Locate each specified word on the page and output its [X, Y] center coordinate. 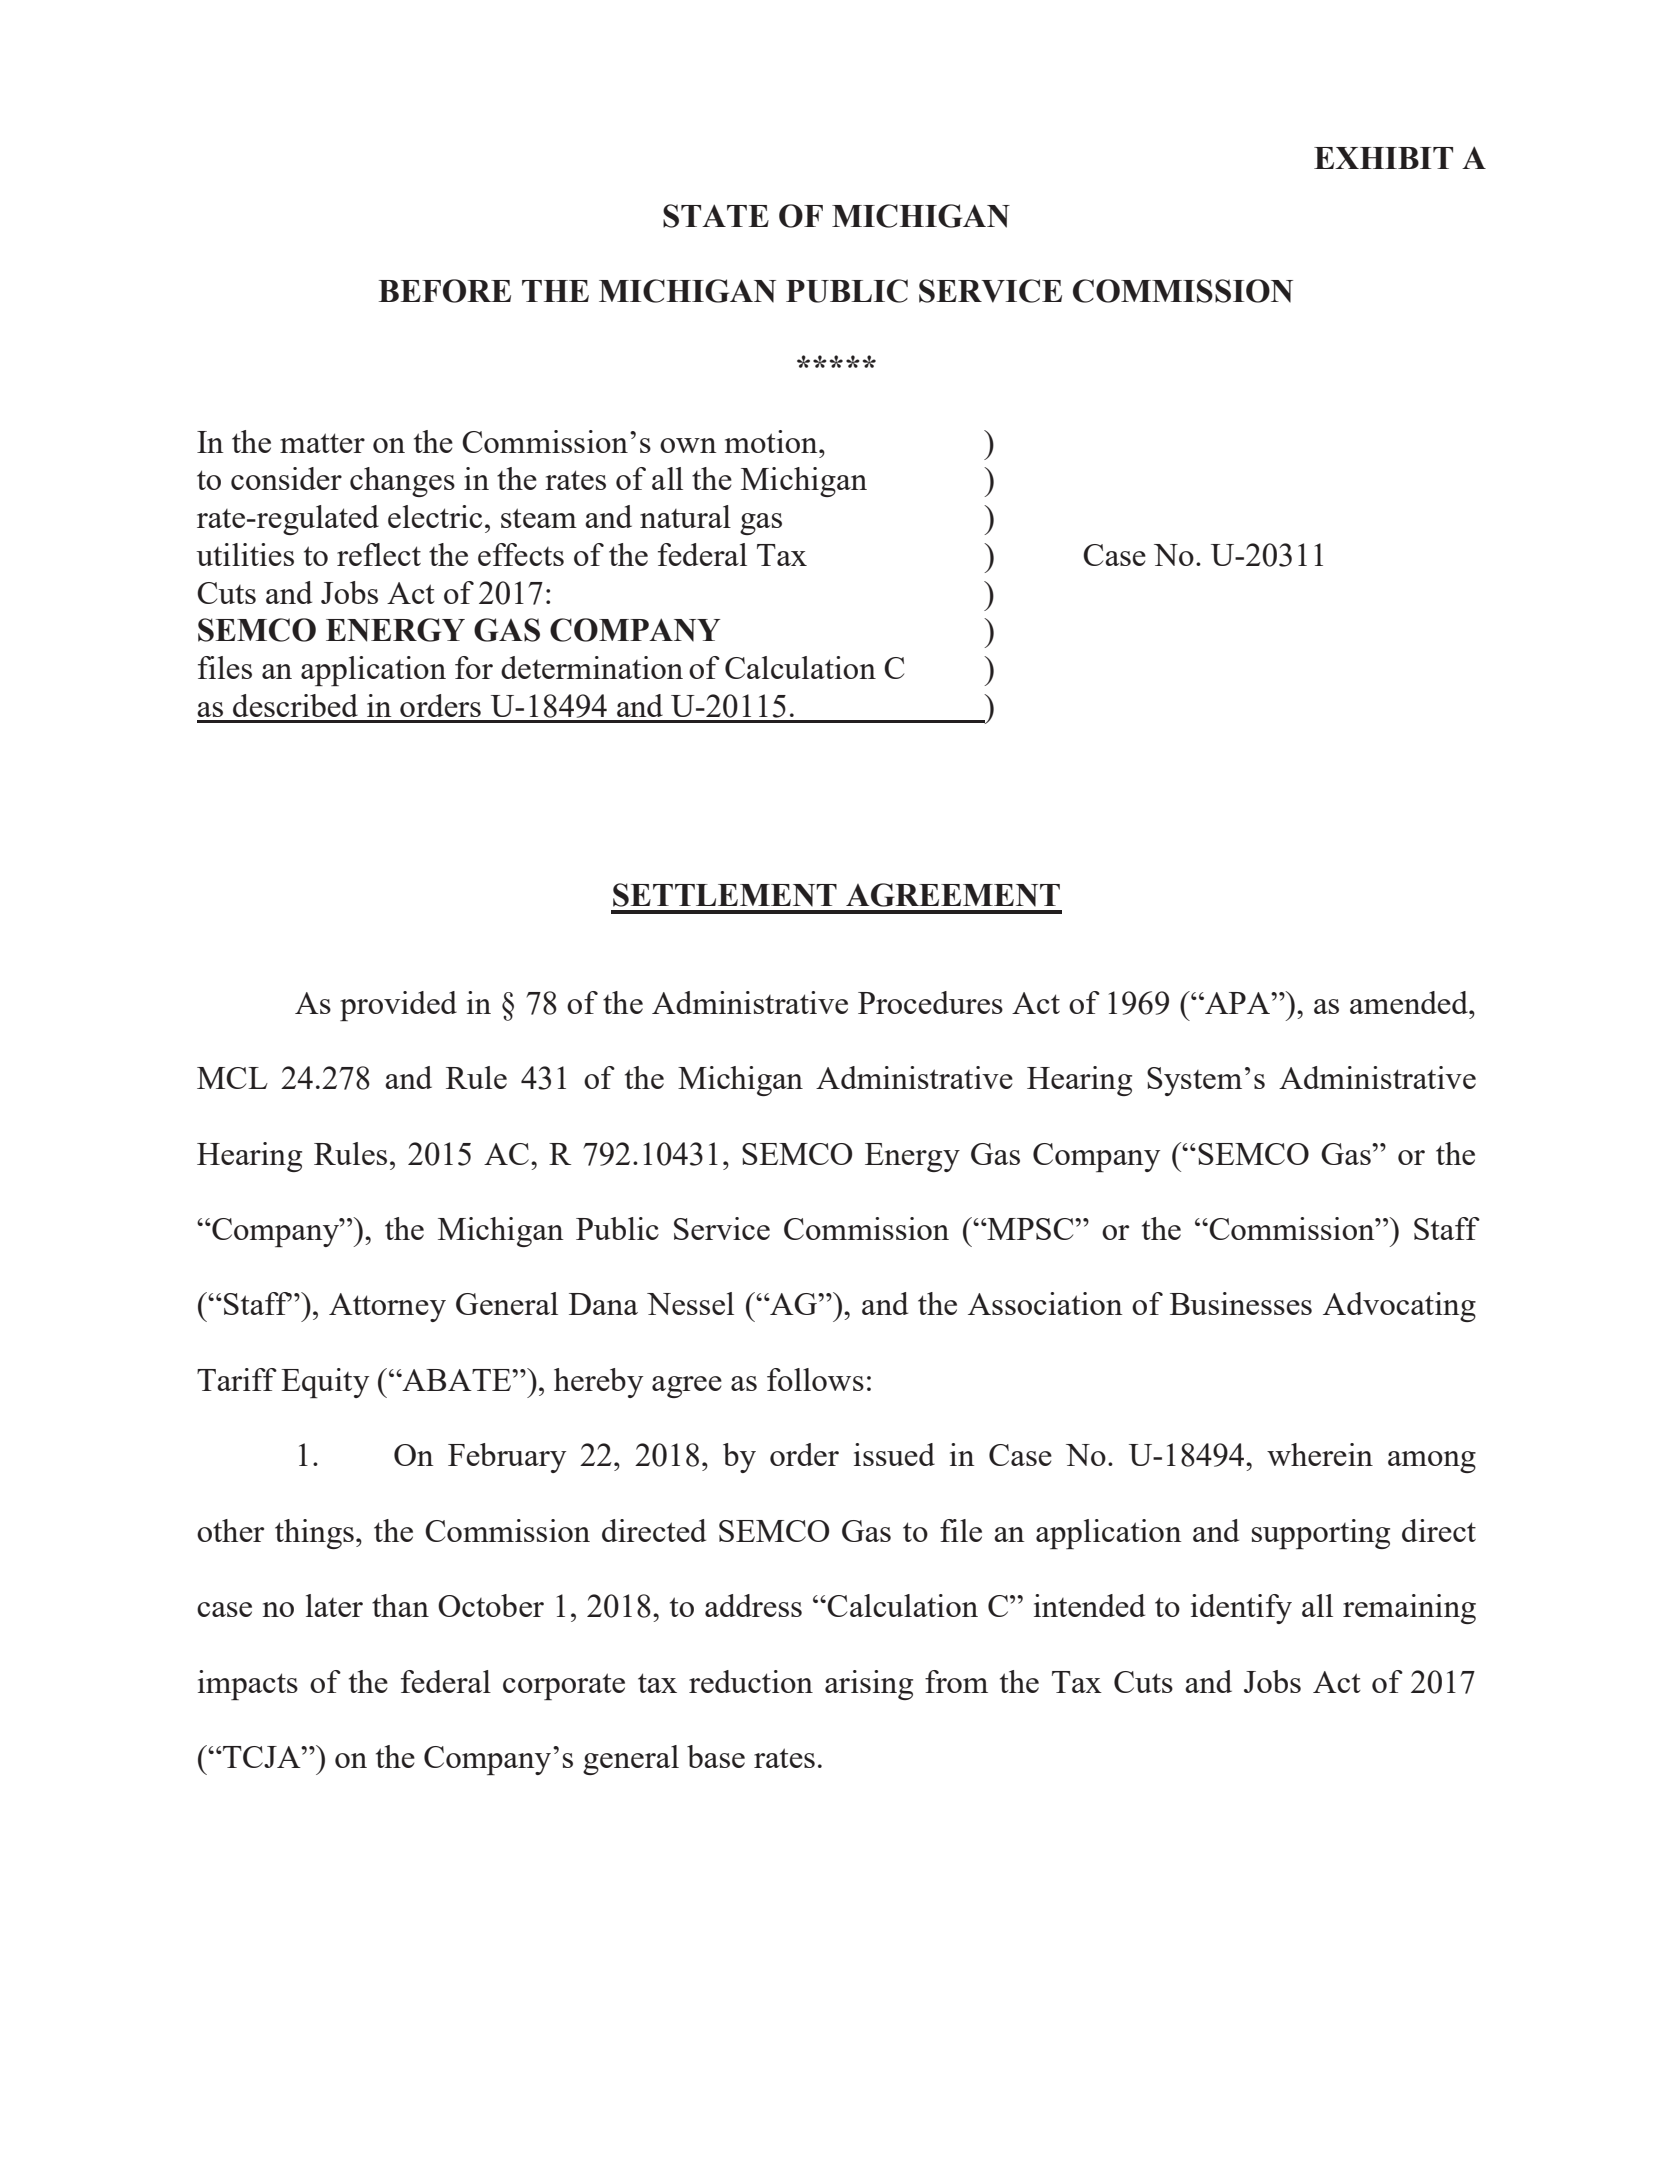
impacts [248, 1685]
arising [869, 1685]
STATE [716, 216]
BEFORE [445, 291]
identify [1241, 1609]
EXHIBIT [1383, 158]
